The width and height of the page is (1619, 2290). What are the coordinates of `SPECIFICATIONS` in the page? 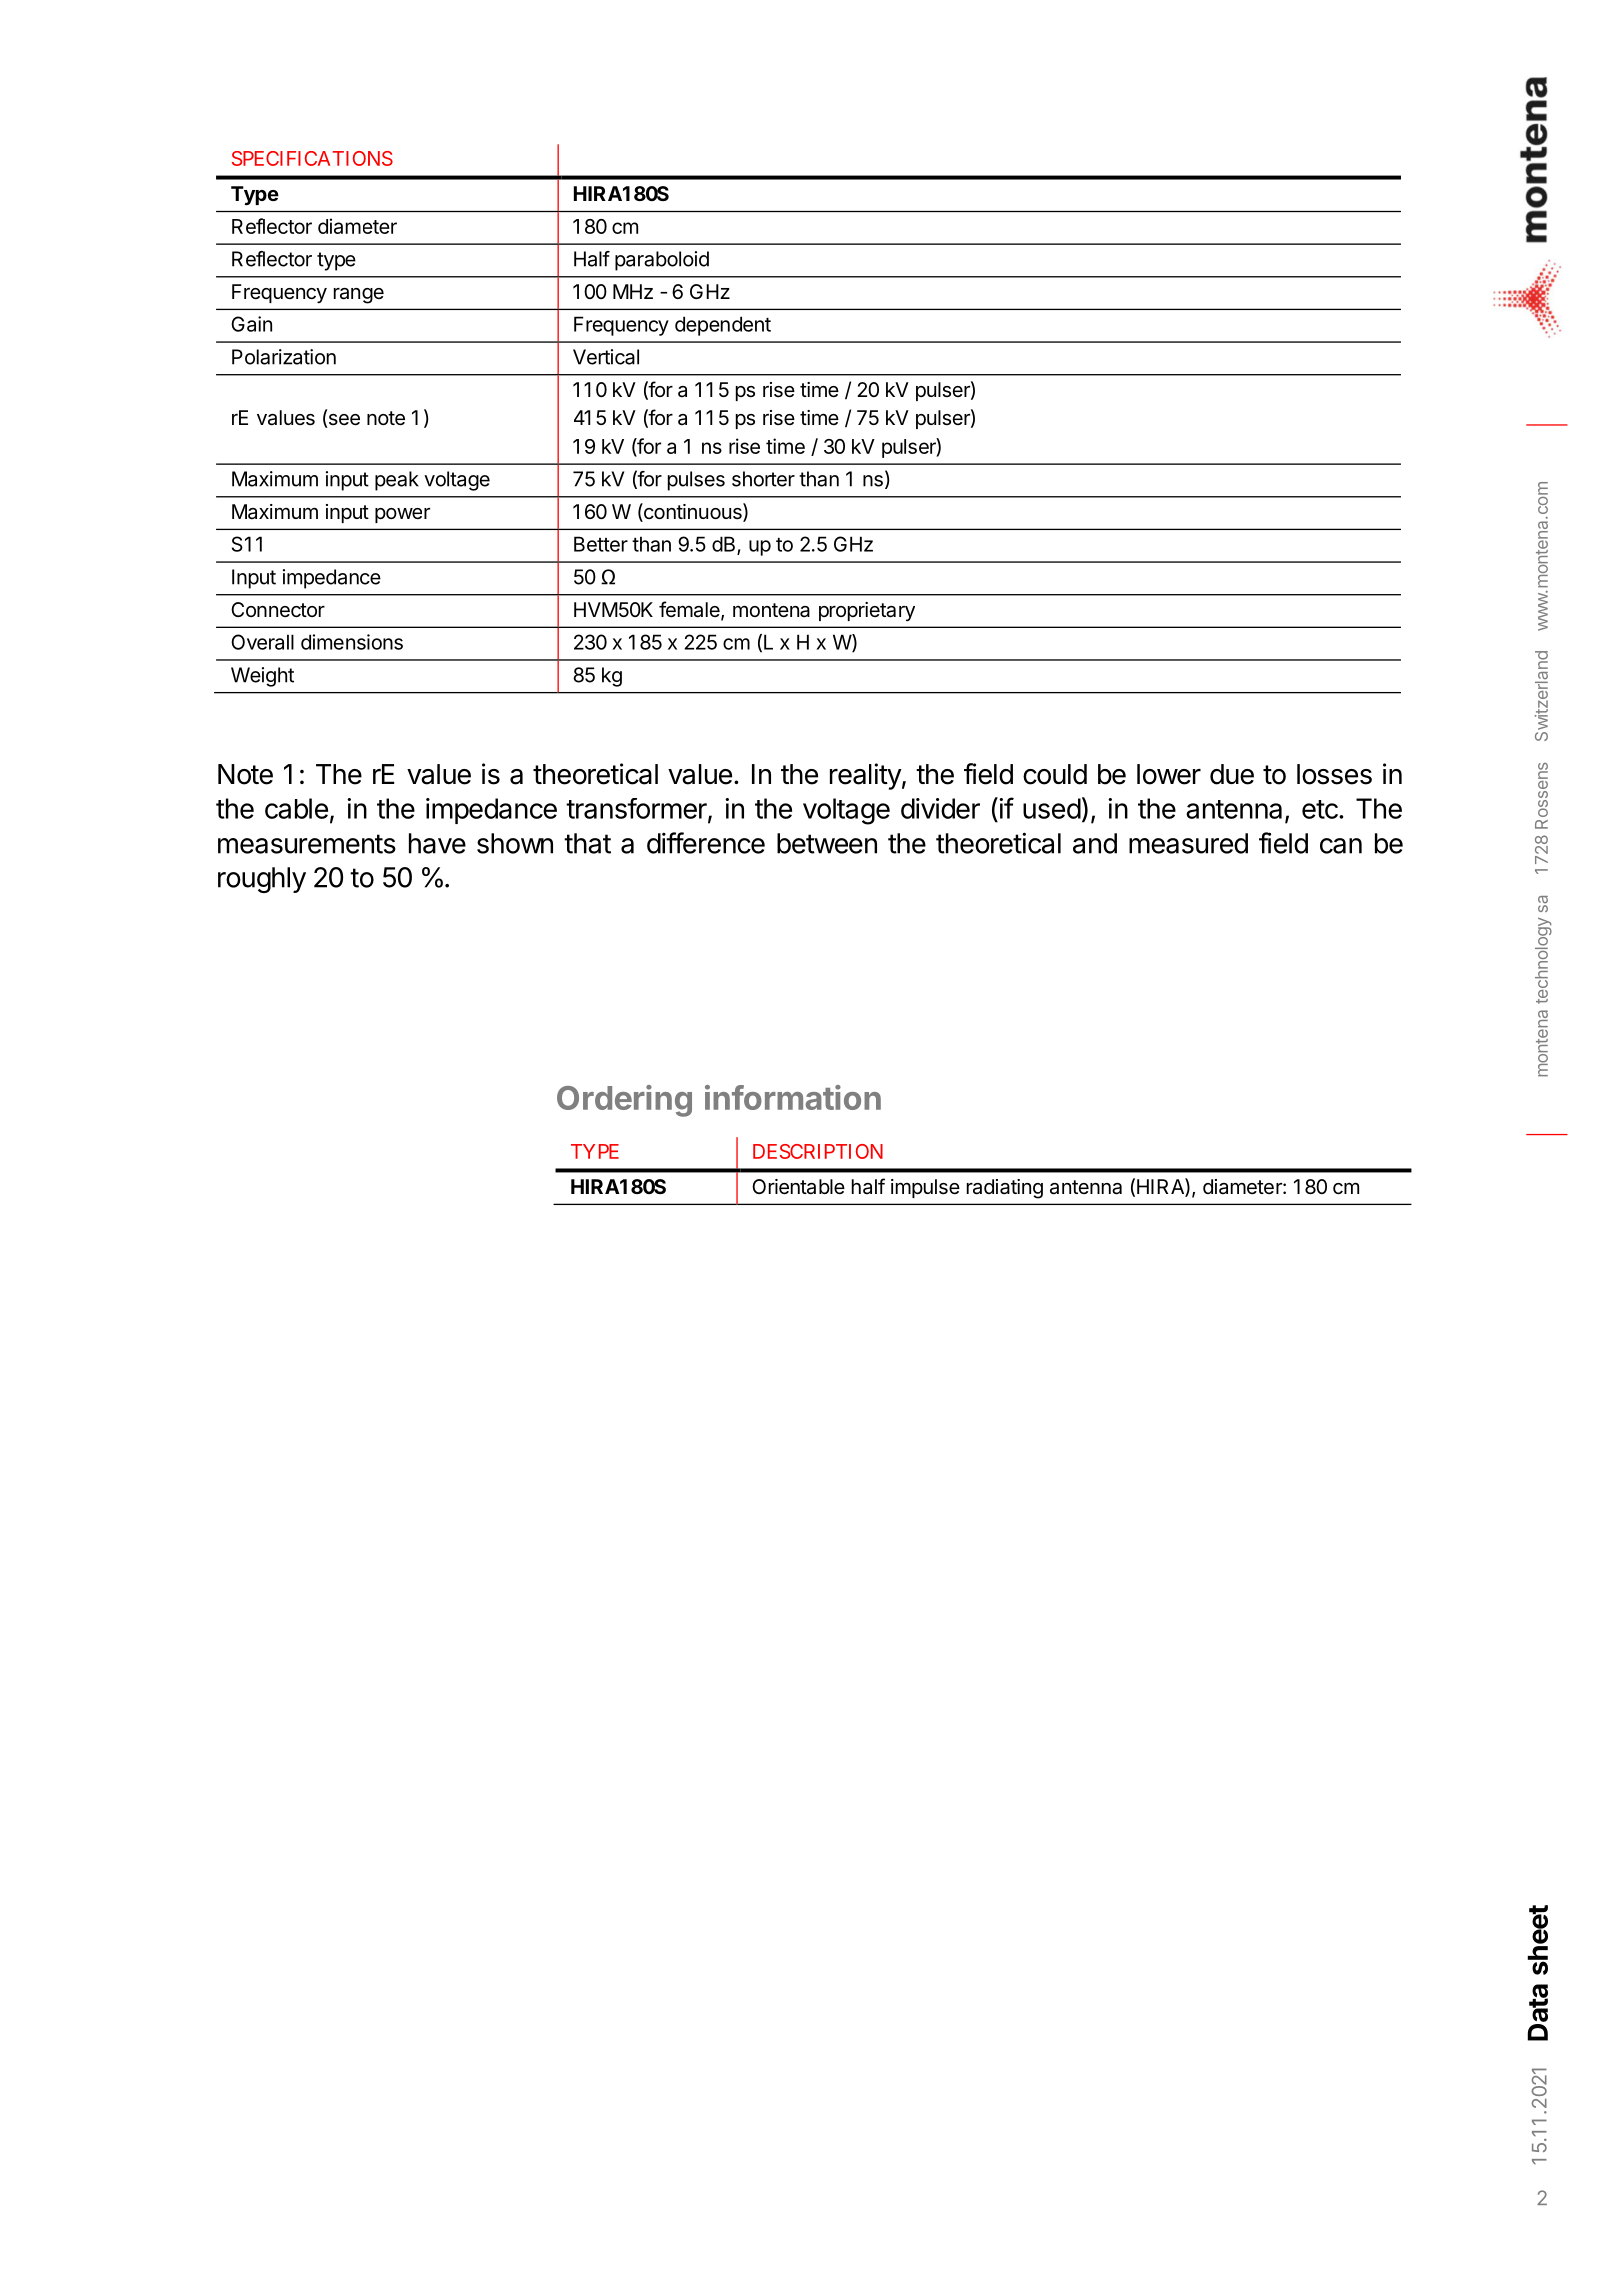 It's located at (312, 158).
